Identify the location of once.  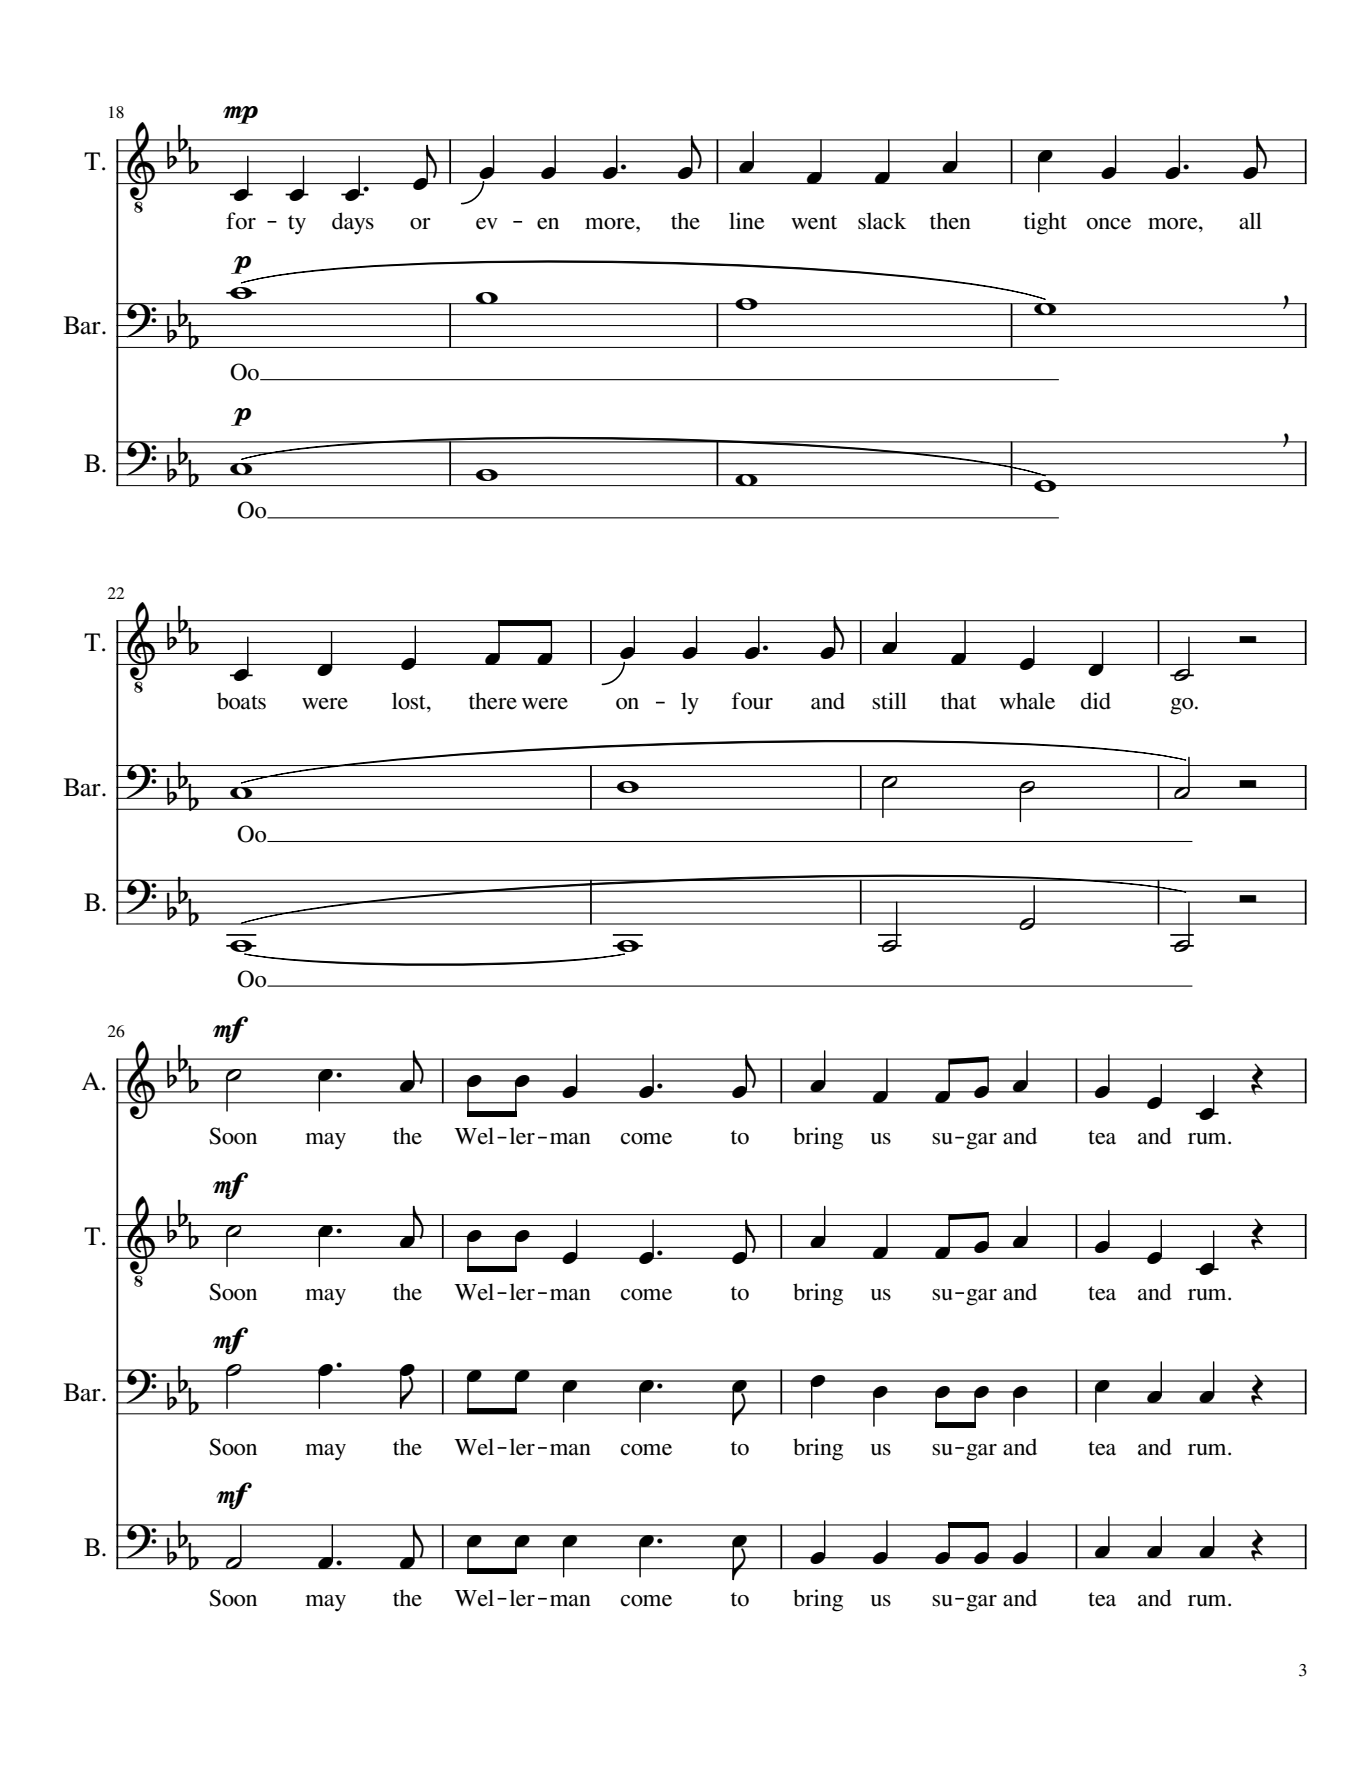
(1109, 224).
